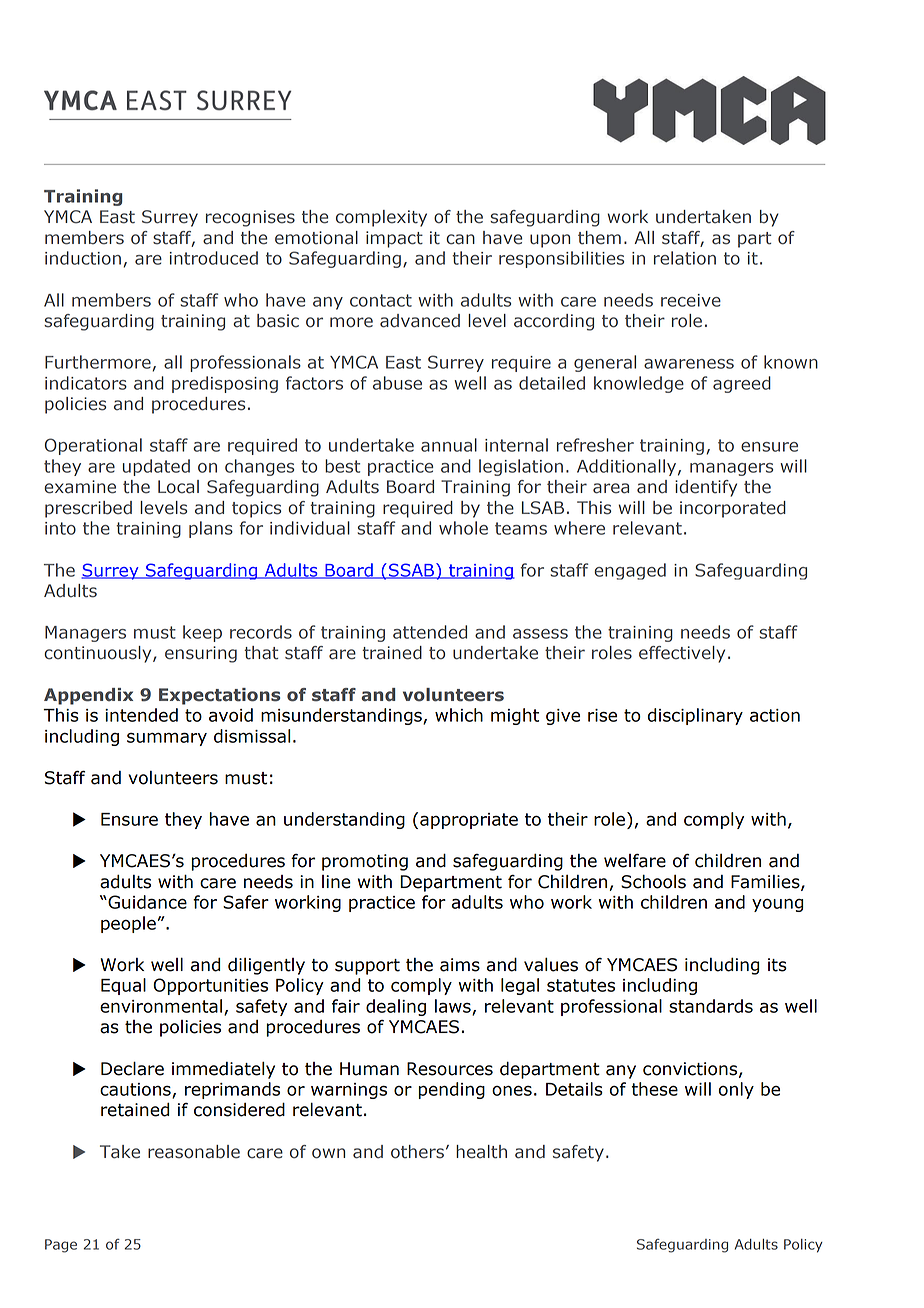 The height and width of the page is (1308, 924). Describe the element at coordinates (394, 239) in the page. I see `impact` at that location.
